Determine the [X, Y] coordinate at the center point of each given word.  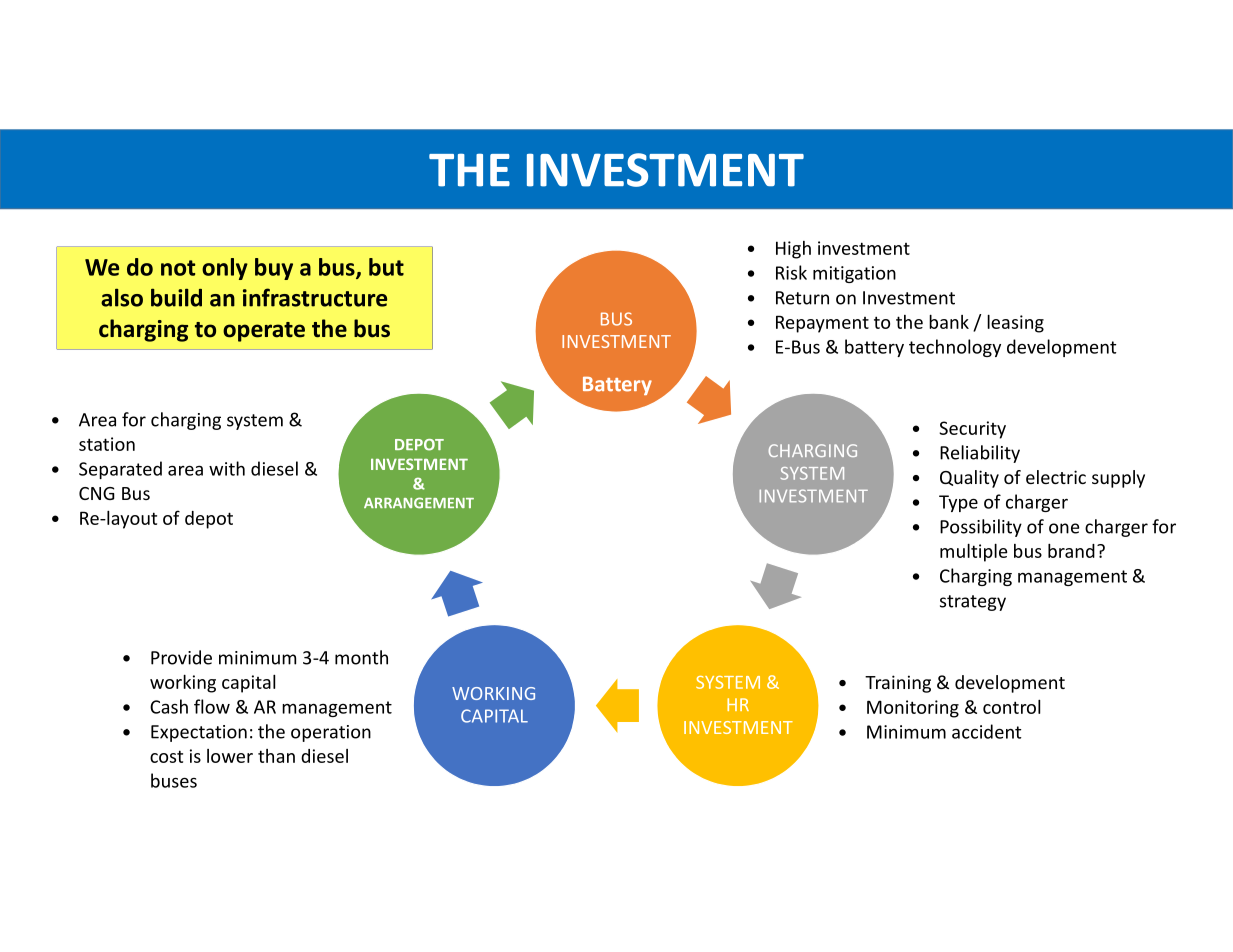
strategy [973, 603]
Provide [181, 657]
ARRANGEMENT [419, 503]
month [361, 657]
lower [230, 756]
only [225, 269]
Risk [791, 272]
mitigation [854, 274]
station [107, 444]
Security [972, 430]
